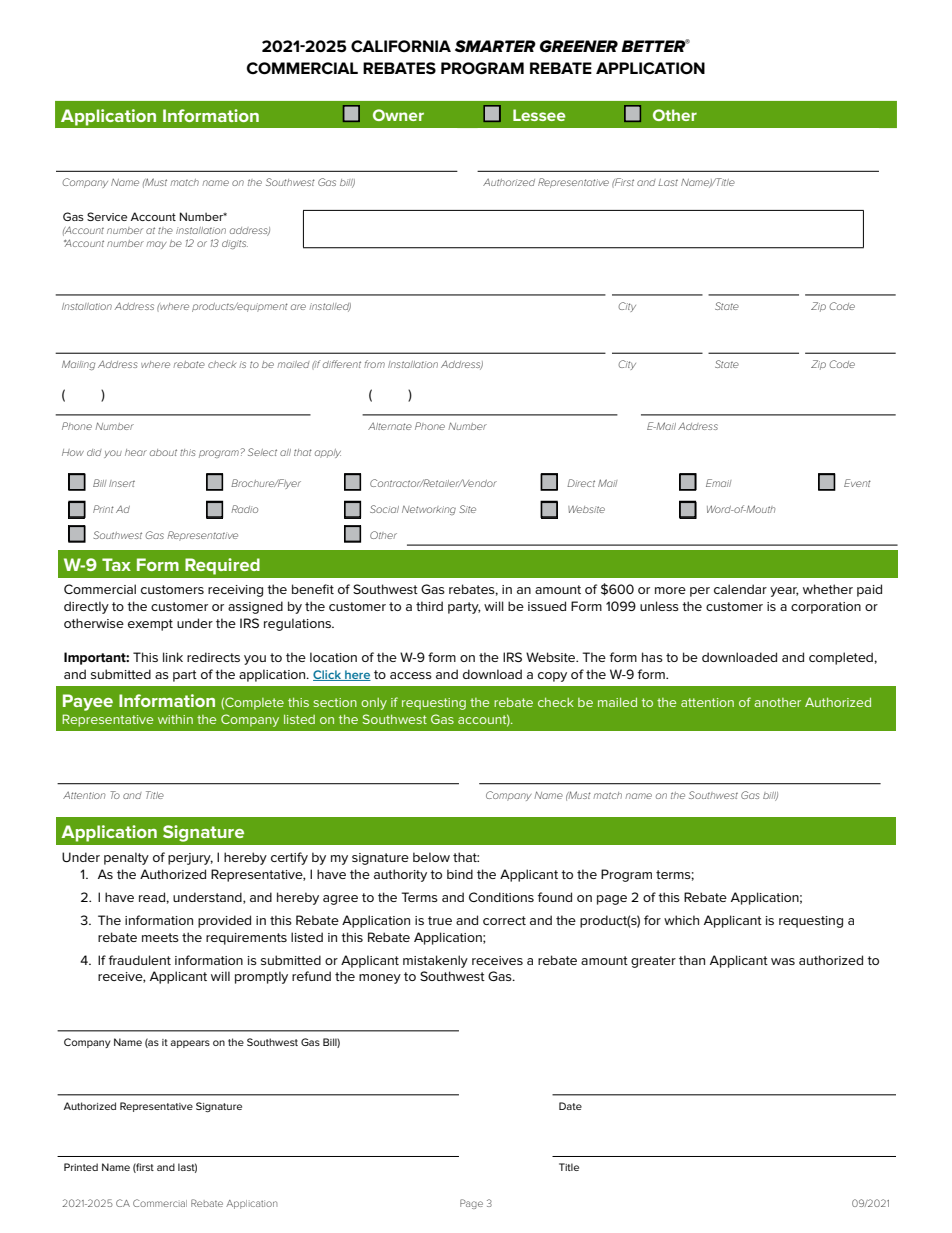  Describe the element at coordinates (107, 216) in the screenshot. I see `Service` at that location.
